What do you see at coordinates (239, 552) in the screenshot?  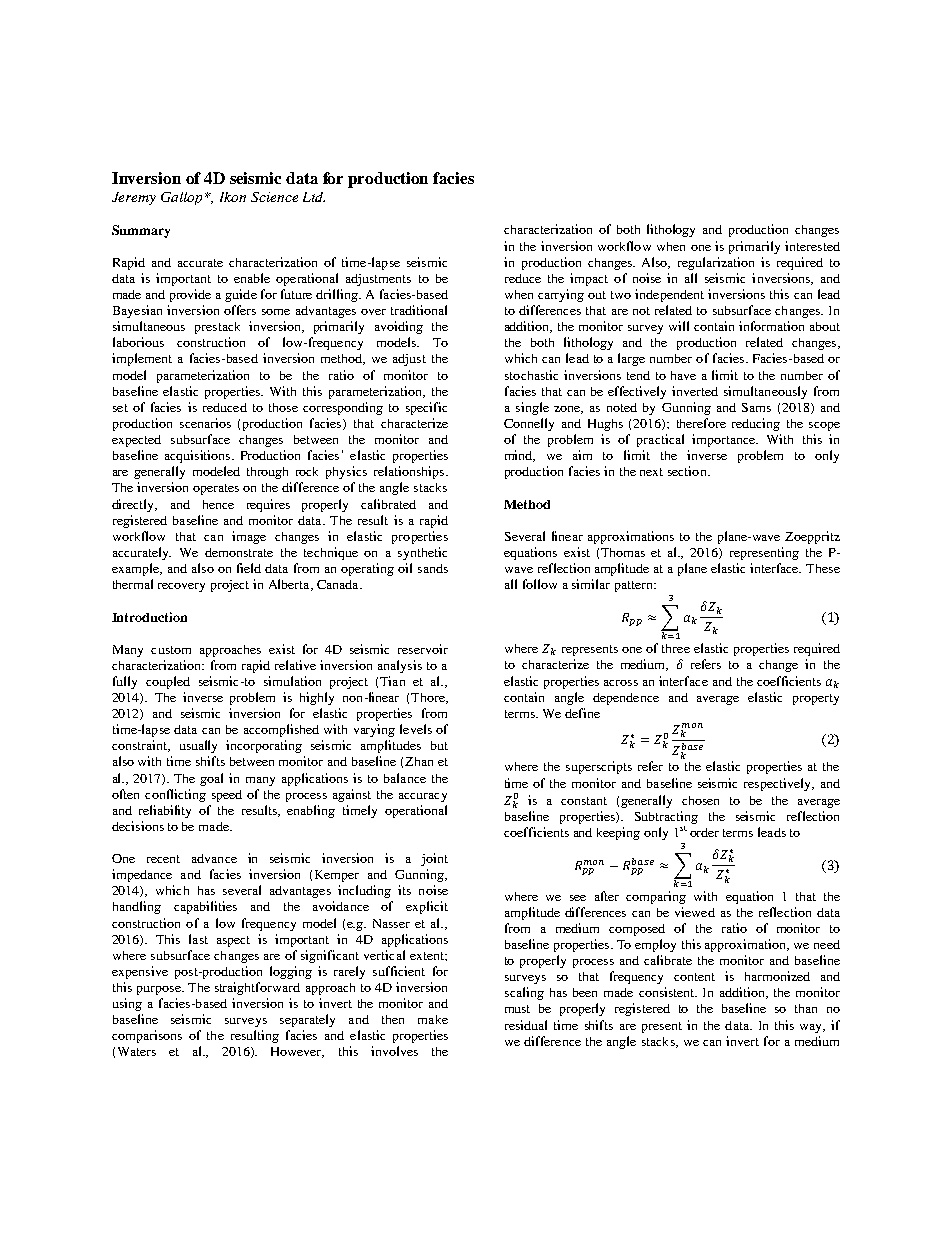 I see `demonstrate` at bounding box center [239, 552].
